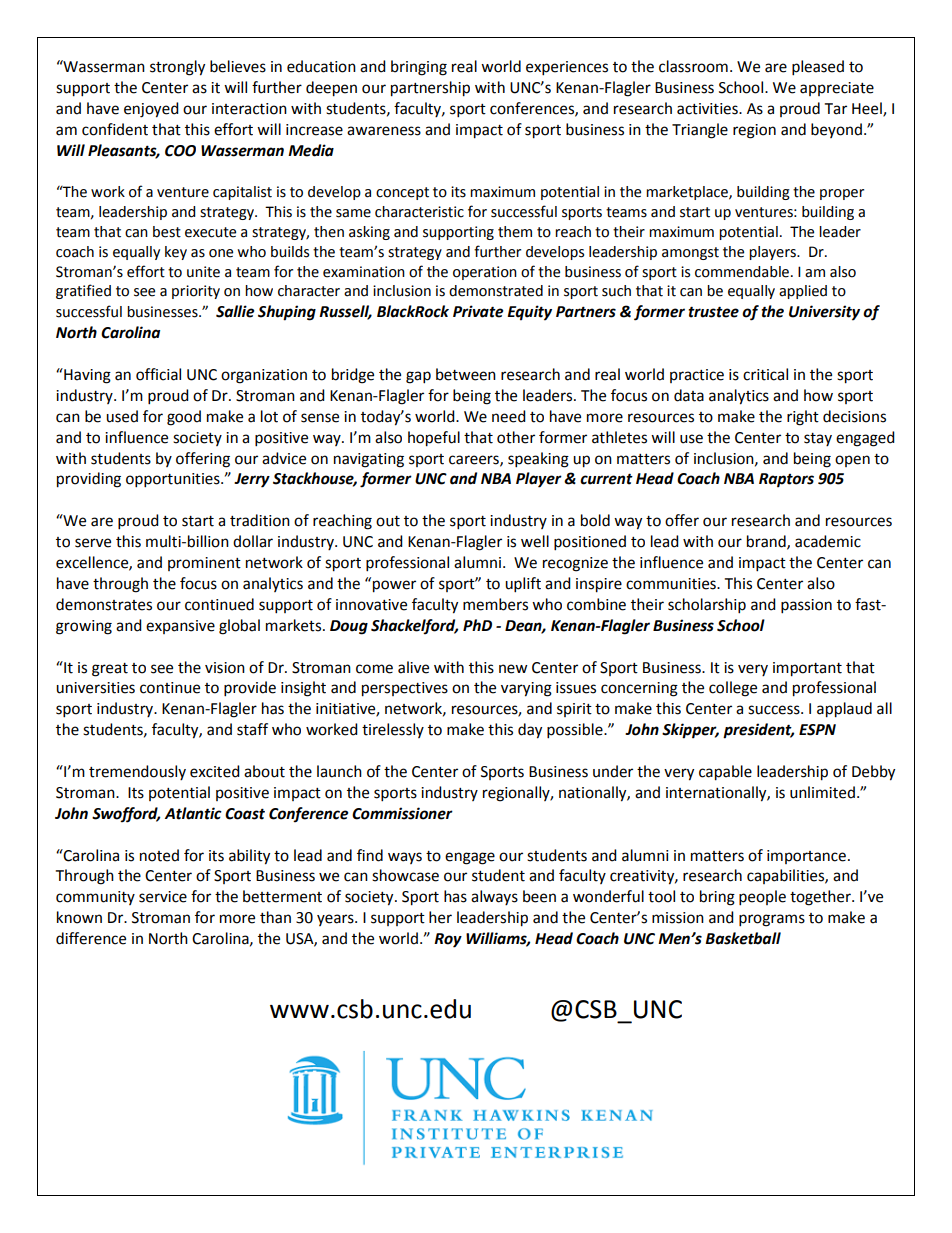  Describe the element at coordinates (176, 253) in the screenshot. I see `key` at that location.
